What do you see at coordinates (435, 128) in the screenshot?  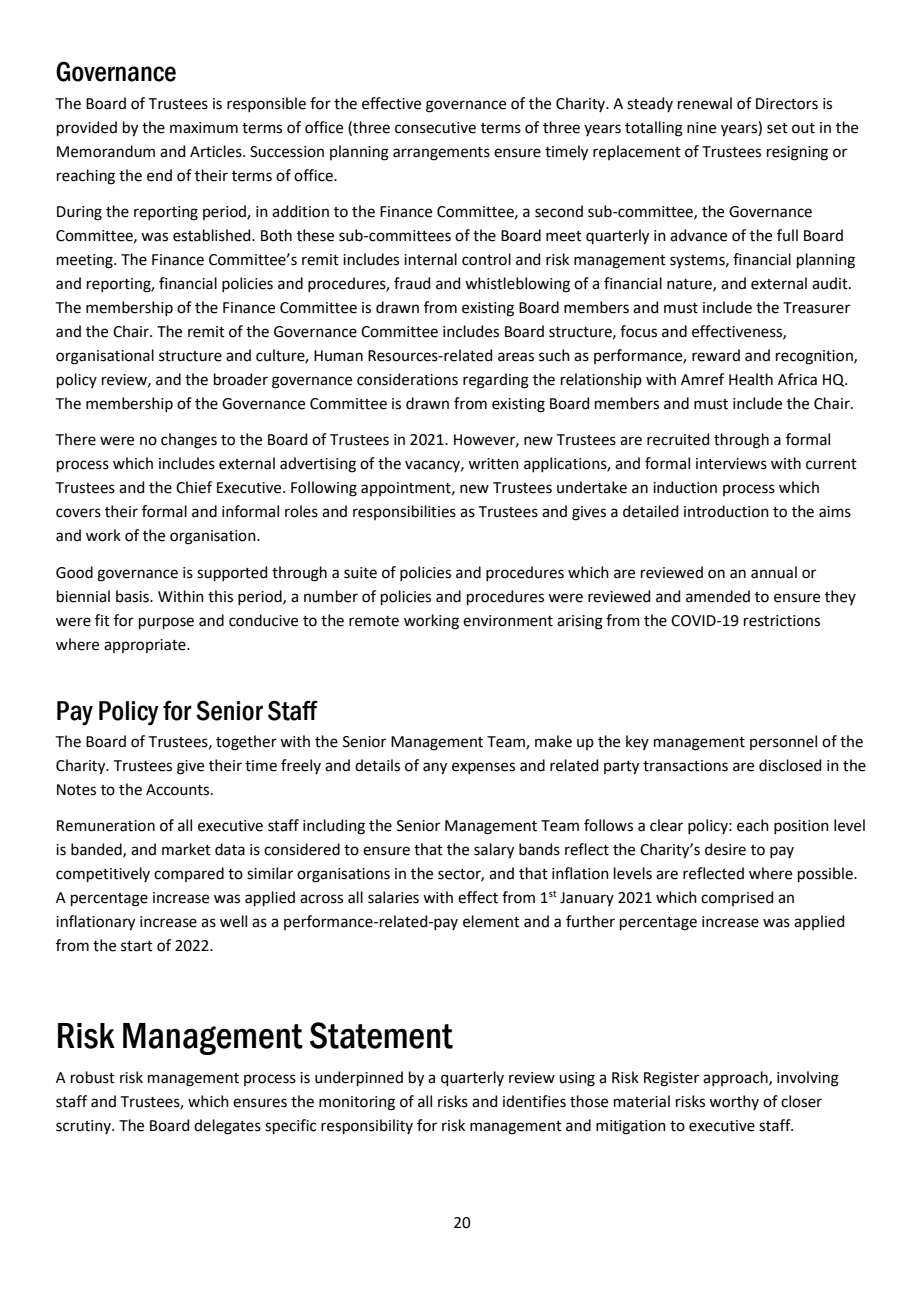 I see `consecutive` at bounding box center [435, 128].
